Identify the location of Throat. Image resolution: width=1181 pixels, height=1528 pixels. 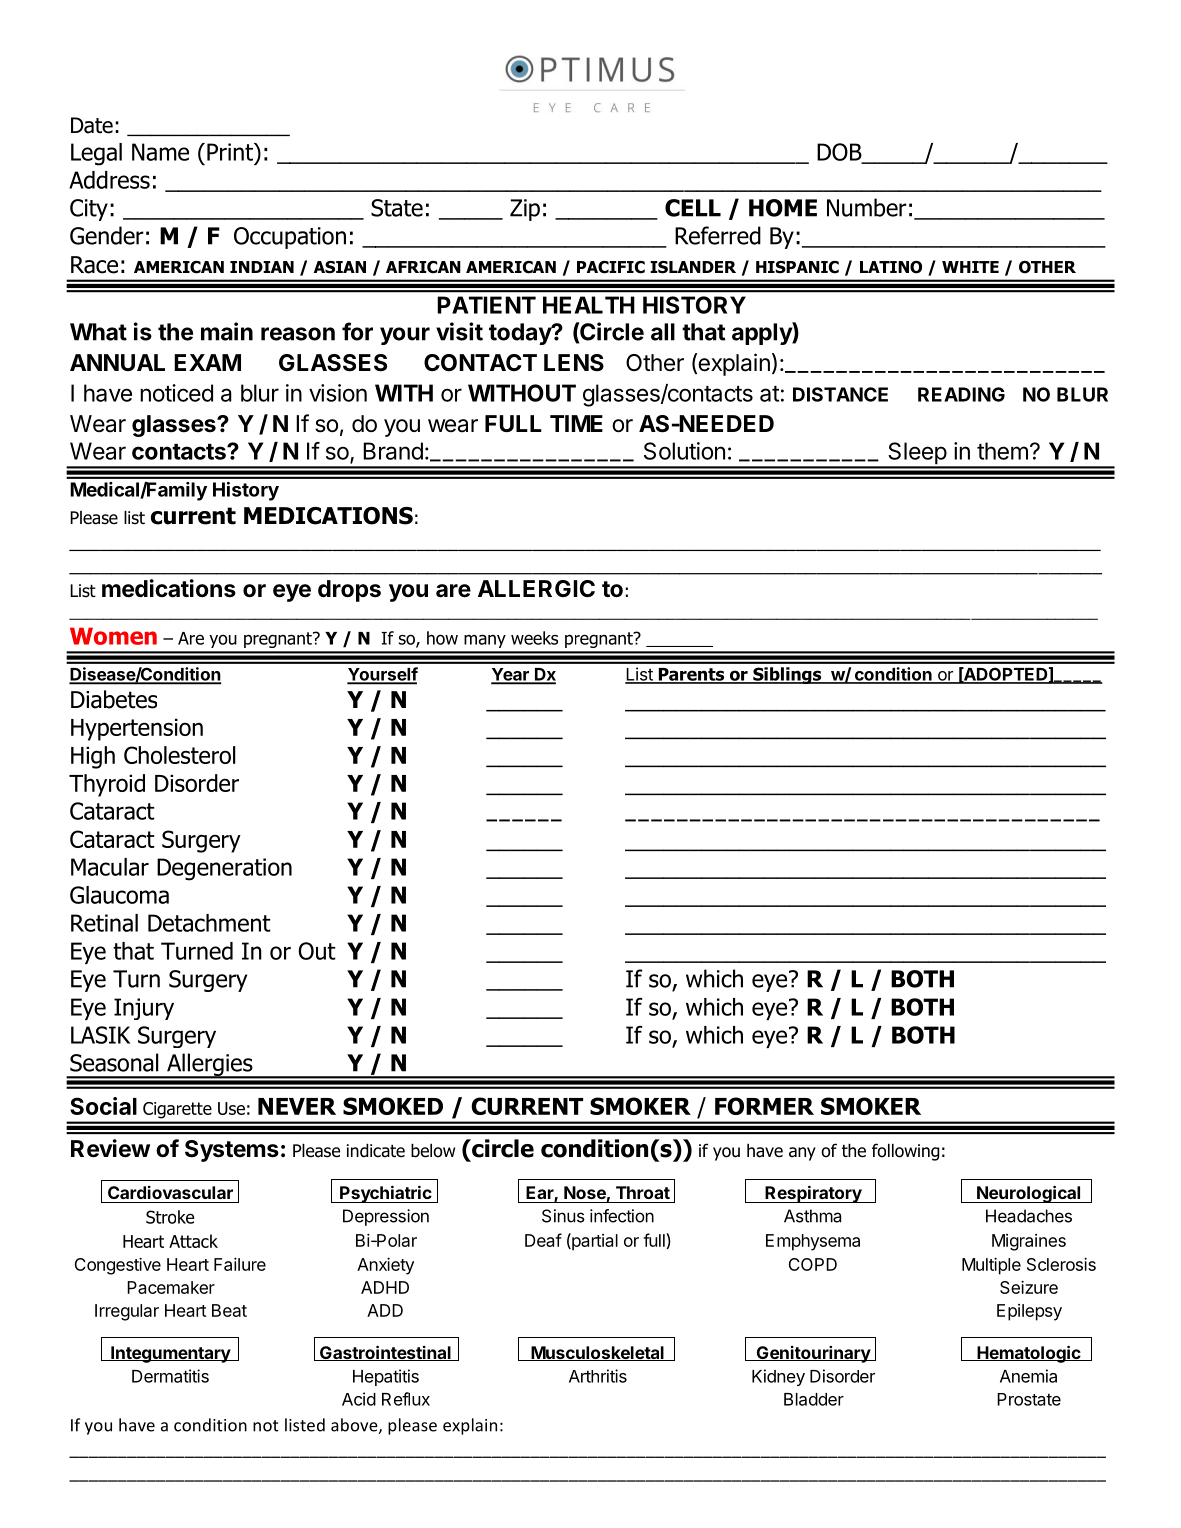
(643, 1192).
